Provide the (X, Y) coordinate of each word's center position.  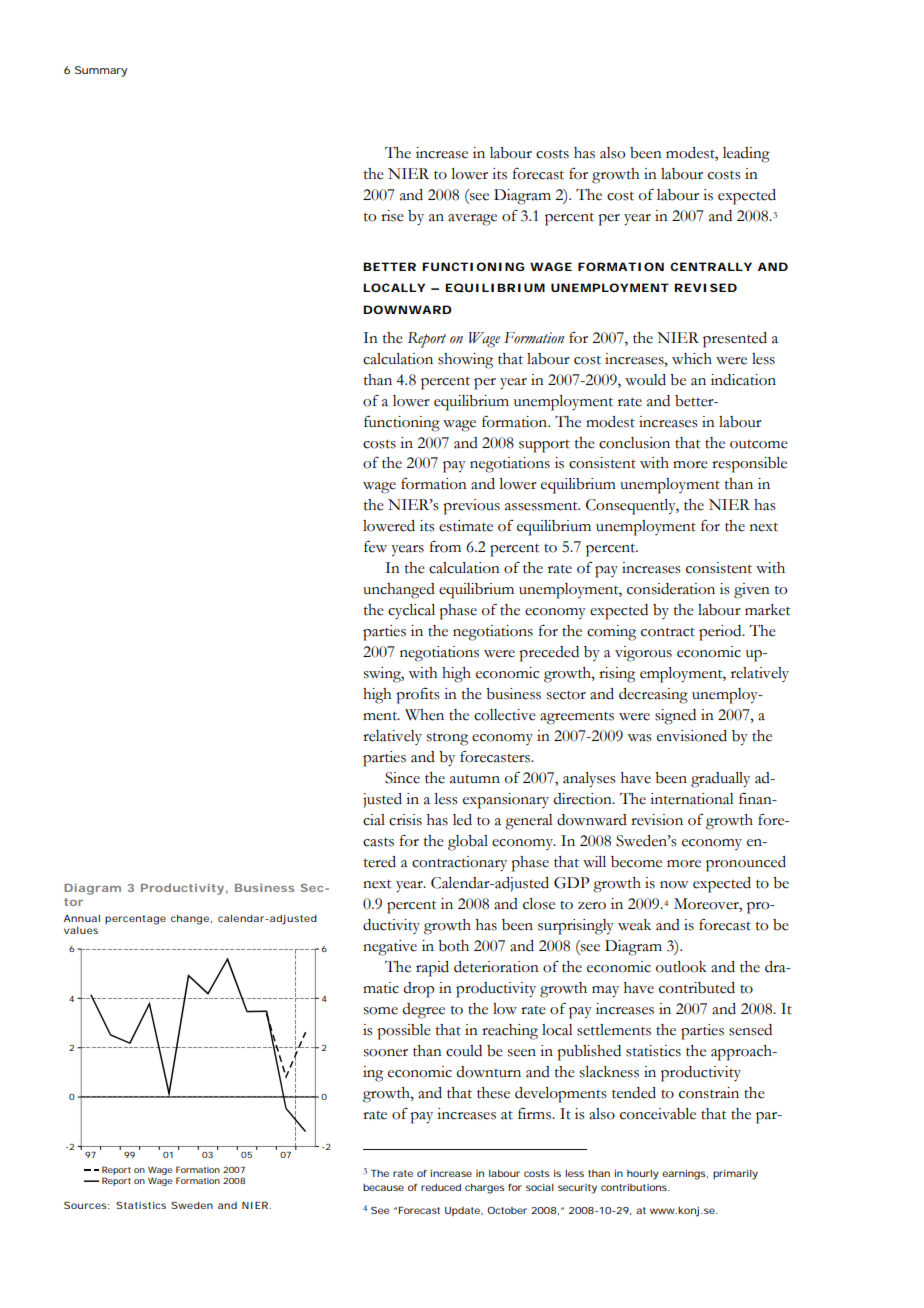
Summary (101, 71)
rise (392, 216)
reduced (441, 1187)
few (375, 547)
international (692, 799)
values (81, 930)
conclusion (634, 443)
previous (471, 507)
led (462, 820)
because (383, 1187)
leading (746, 155)
